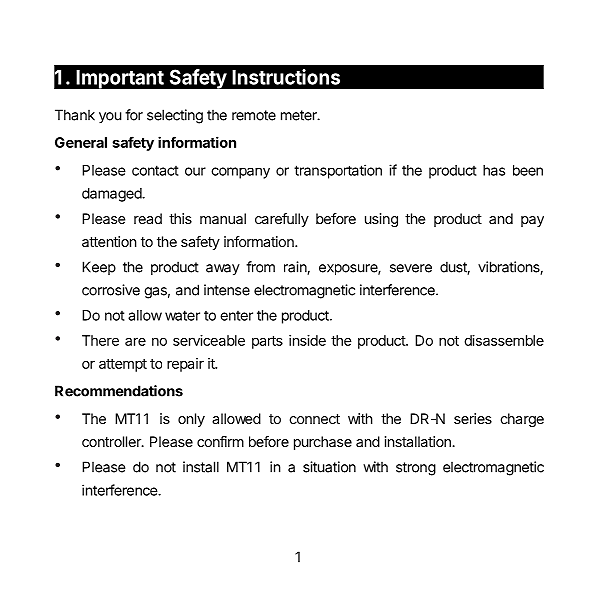 The width and height of the page is (598, 598). Describe the element at coordinates (411, 268) in the page. I see `severe` at that location.
